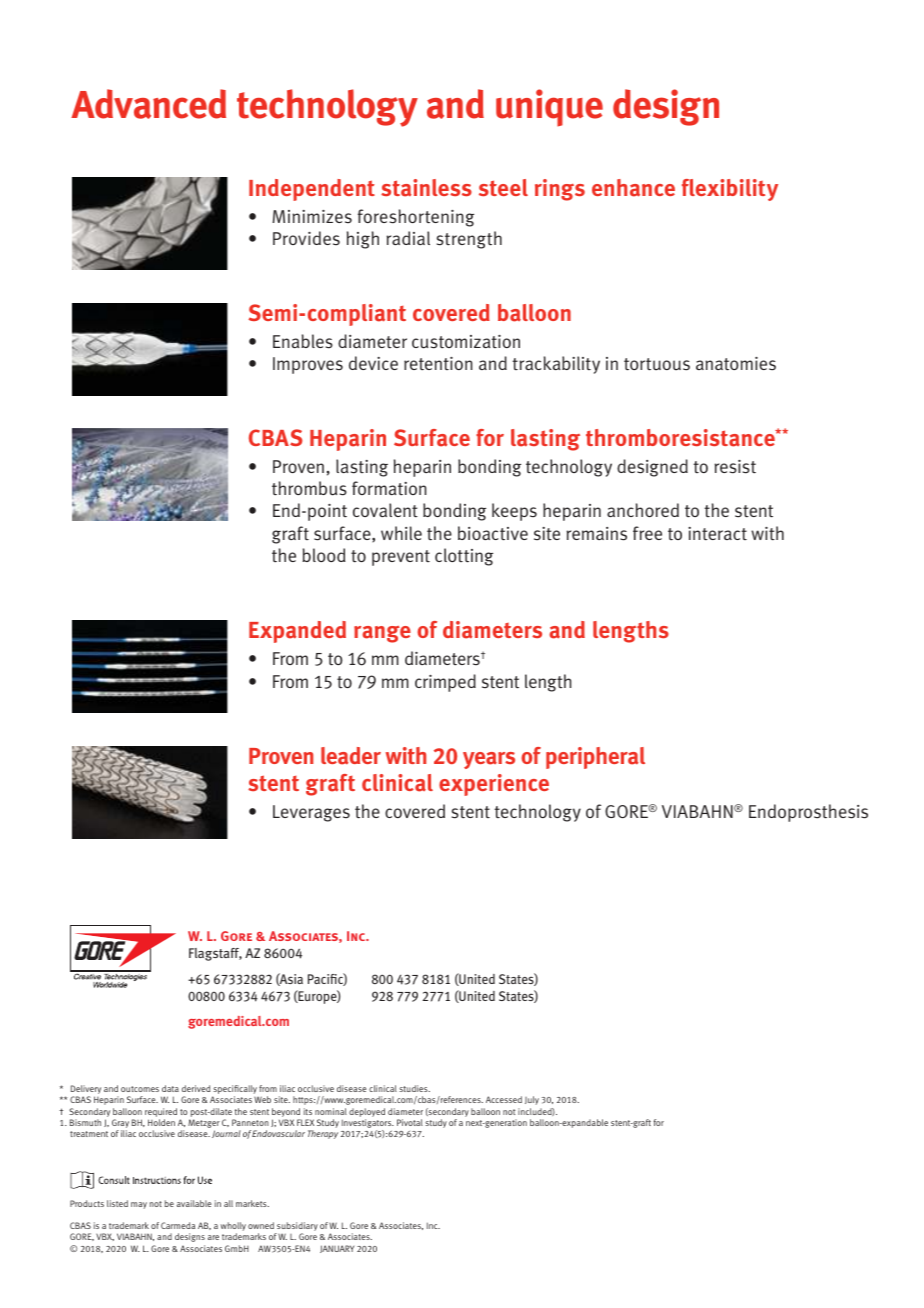 The height and width of the page is (1308, 924). Describe the element at coordinates (389, 488) in the page. I see `formation` at that location.
